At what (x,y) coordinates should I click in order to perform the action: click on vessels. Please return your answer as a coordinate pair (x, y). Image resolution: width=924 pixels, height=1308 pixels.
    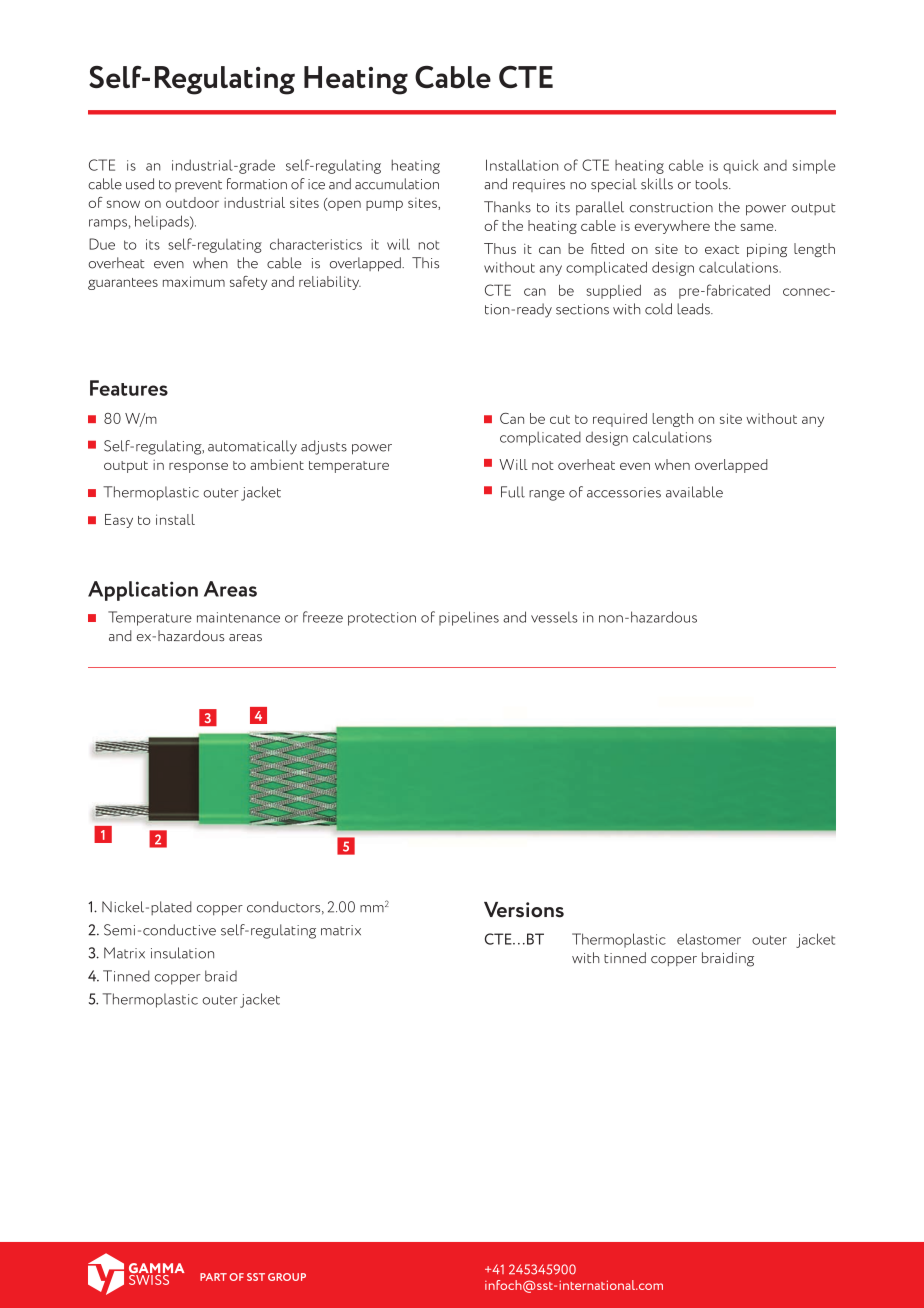
    Looking at the image, I should click on (554, 617).
